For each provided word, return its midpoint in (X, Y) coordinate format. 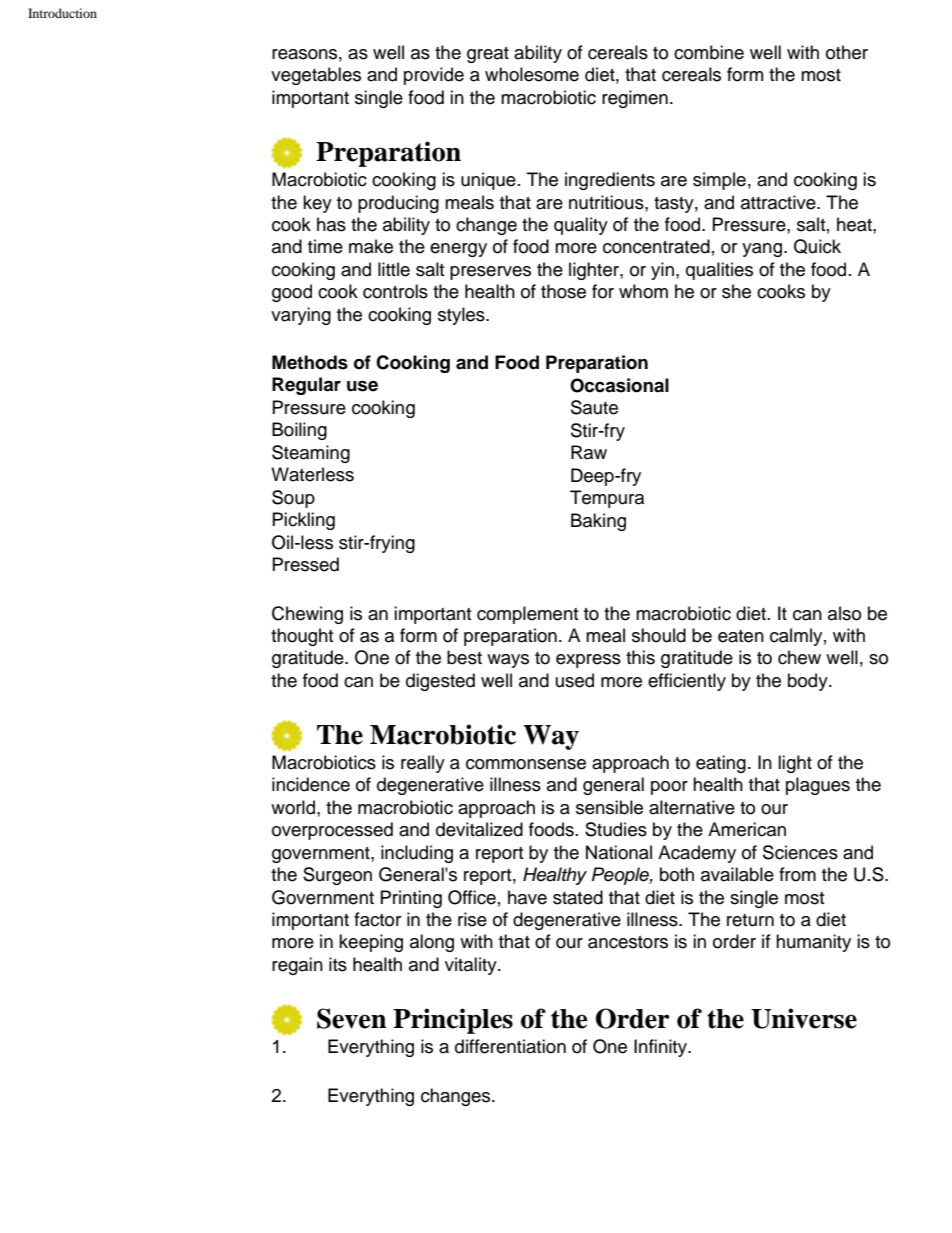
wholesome (532, 74)
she (736, 291)
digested (440, 682)
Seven (352, 1018)
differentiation (510, 1046)
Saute (594, 407)
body (809, 682)
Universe (804, 1018)
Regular (306, 386)
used (575, 680)
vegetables (316, 76)
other (847, 52)
